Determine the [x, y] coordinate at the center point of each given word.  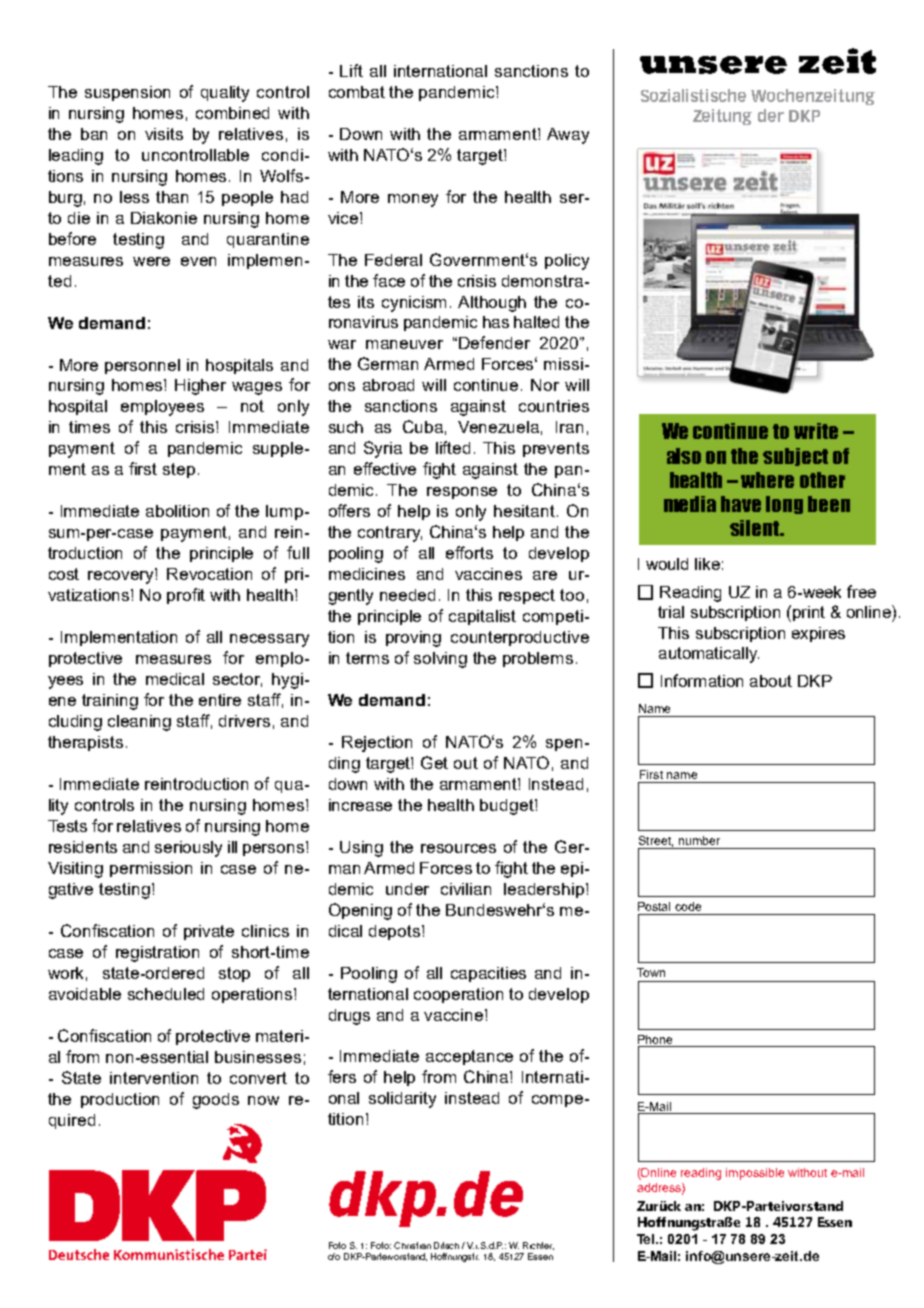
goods [216, 1101]
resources [458, 848]
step [179, 470]
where [767, 480]
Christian [412, 1245]
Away [568, 136]
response [462, 493]
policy [567, 262]
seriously [188, 849]
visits [164, 134]
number [699, 840]
